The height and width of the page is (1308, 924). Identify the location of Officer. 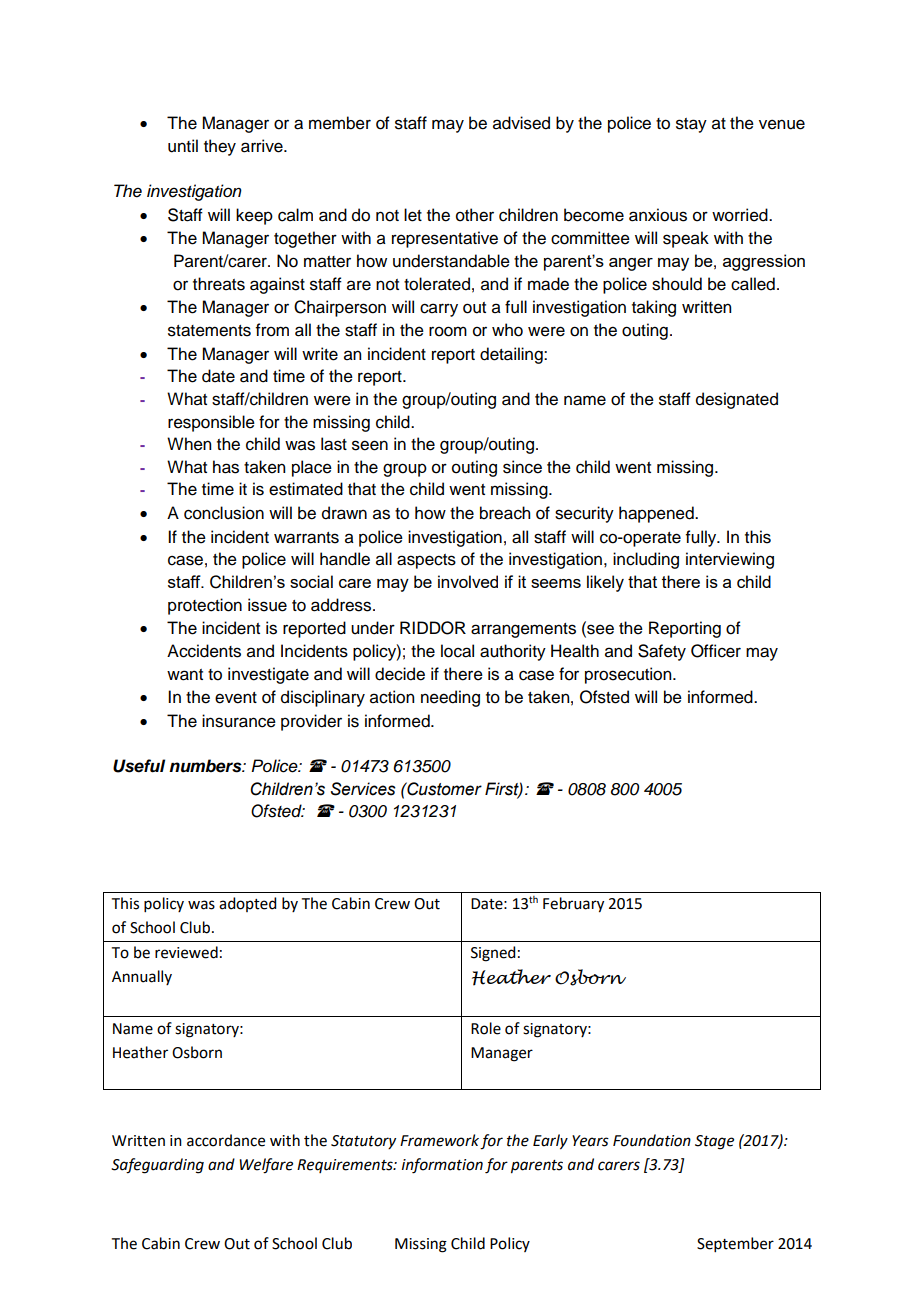
(716, 651).
